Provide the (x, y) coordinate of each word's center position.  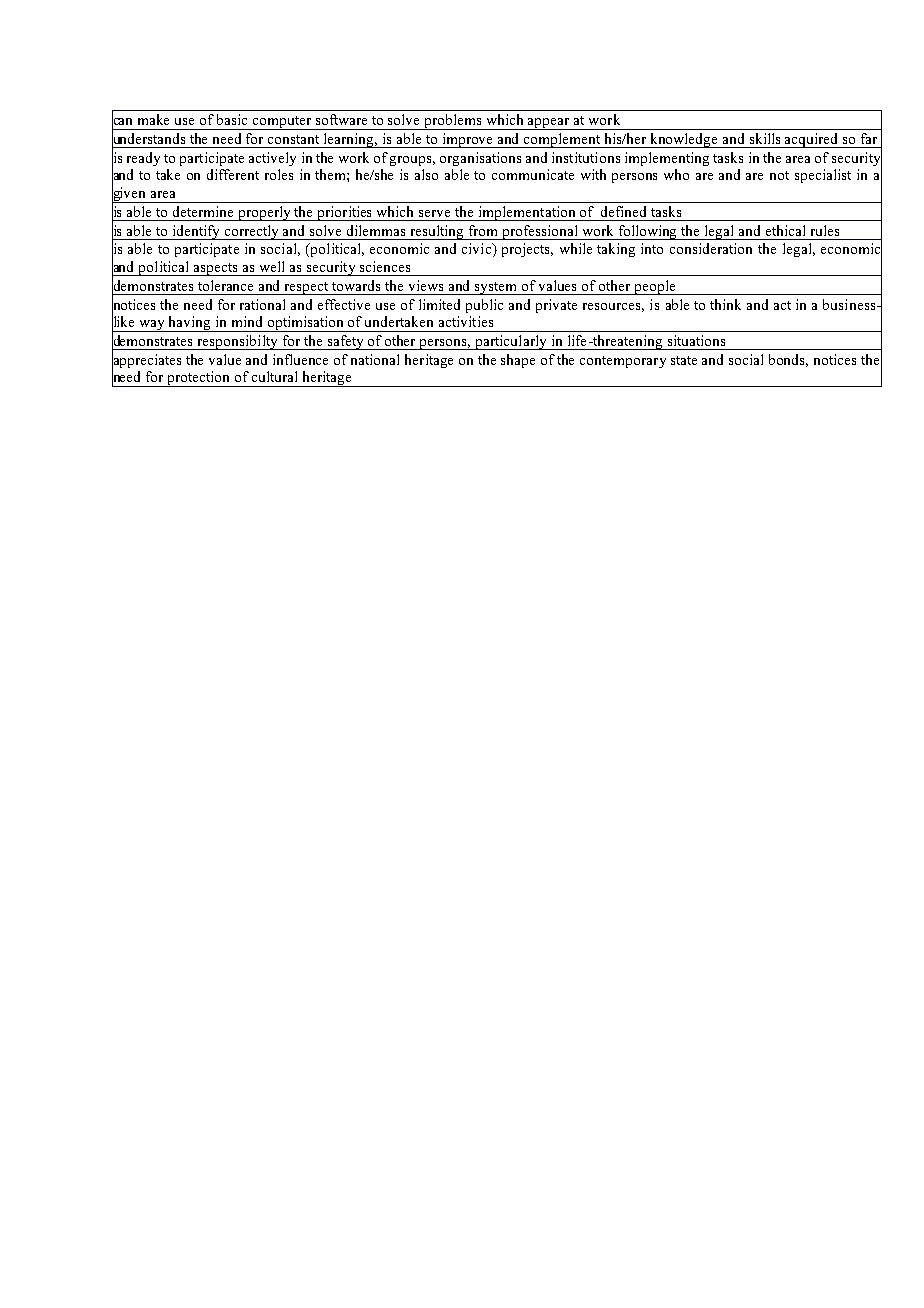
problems (453, 122)
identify (196, 232)
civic (478, 250)
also (426, 174)
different (233, 174)
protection (199, 379)
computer (282, 123)
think (725, 304)
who (676, 174)
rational (262, 304)
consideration (711, 248)
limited (439, 304)
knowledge (684, 140)
